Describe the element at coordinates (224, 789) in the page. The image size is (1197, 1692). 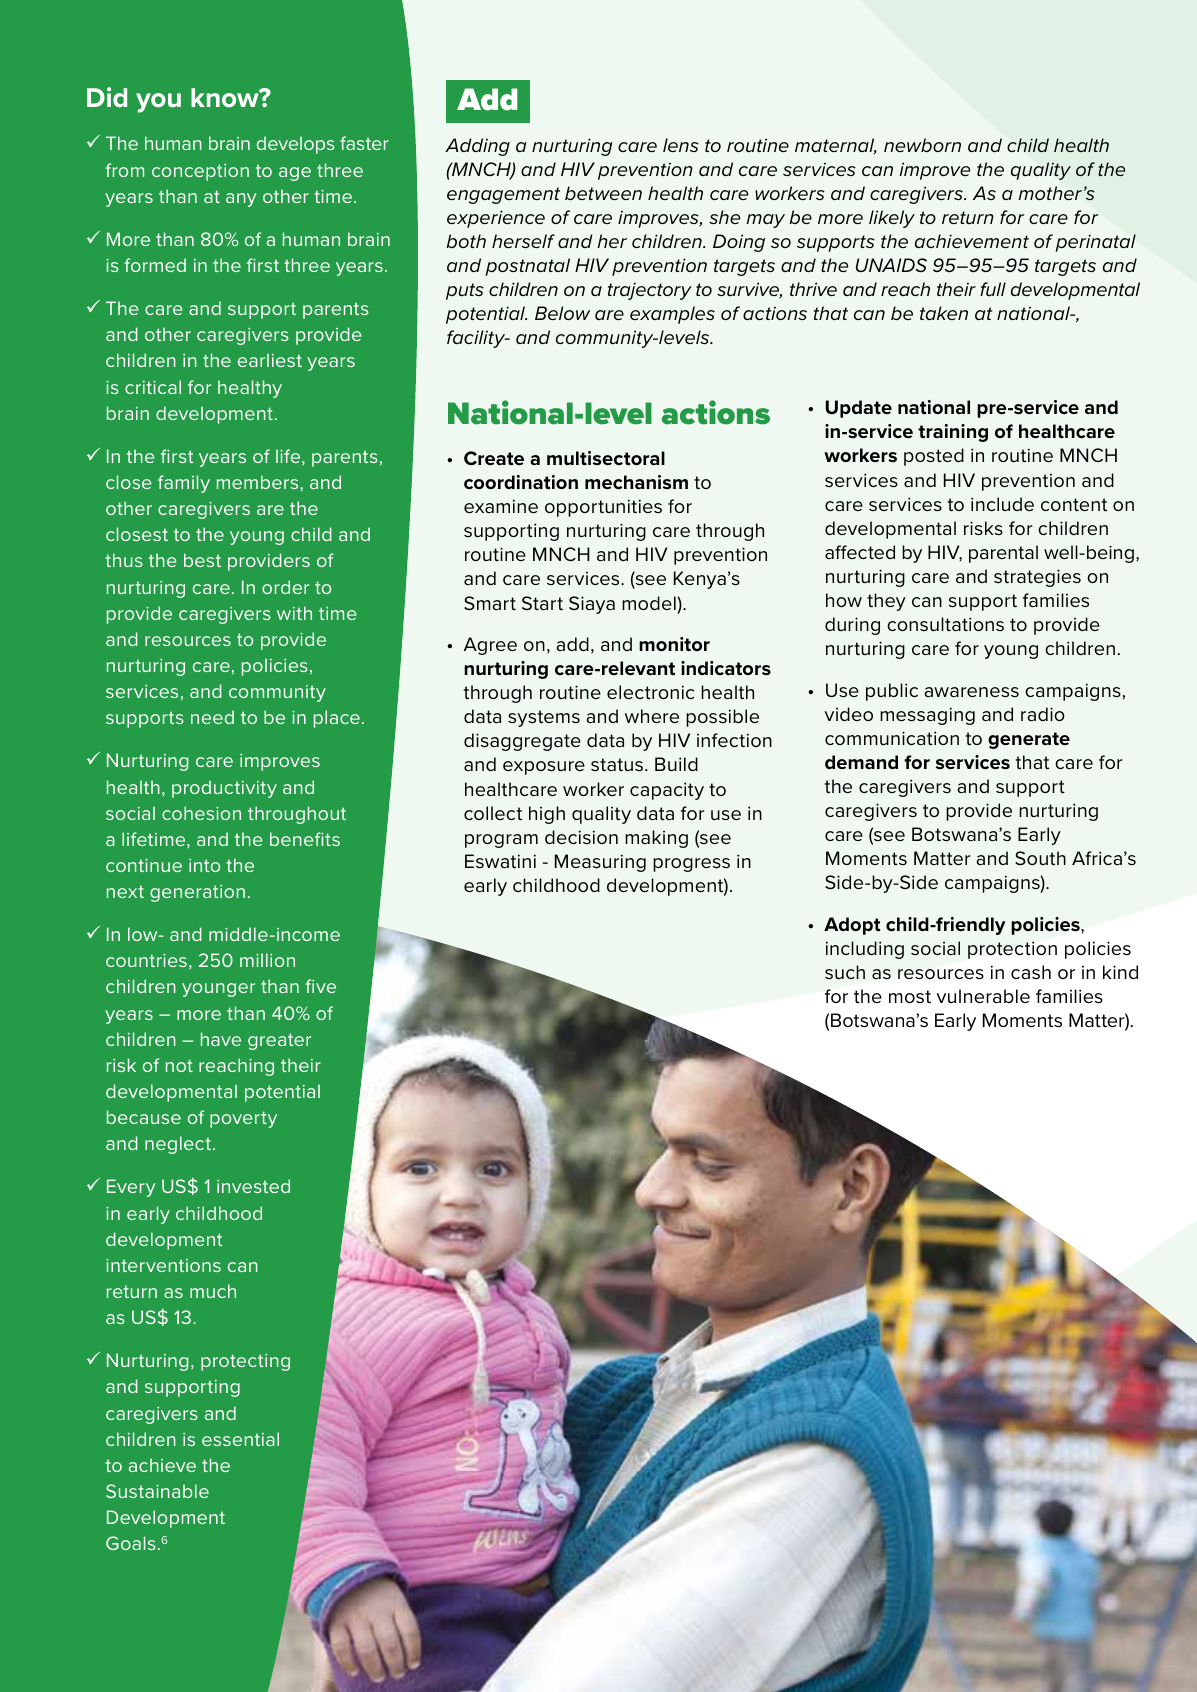
I see `productivity` at that location.
